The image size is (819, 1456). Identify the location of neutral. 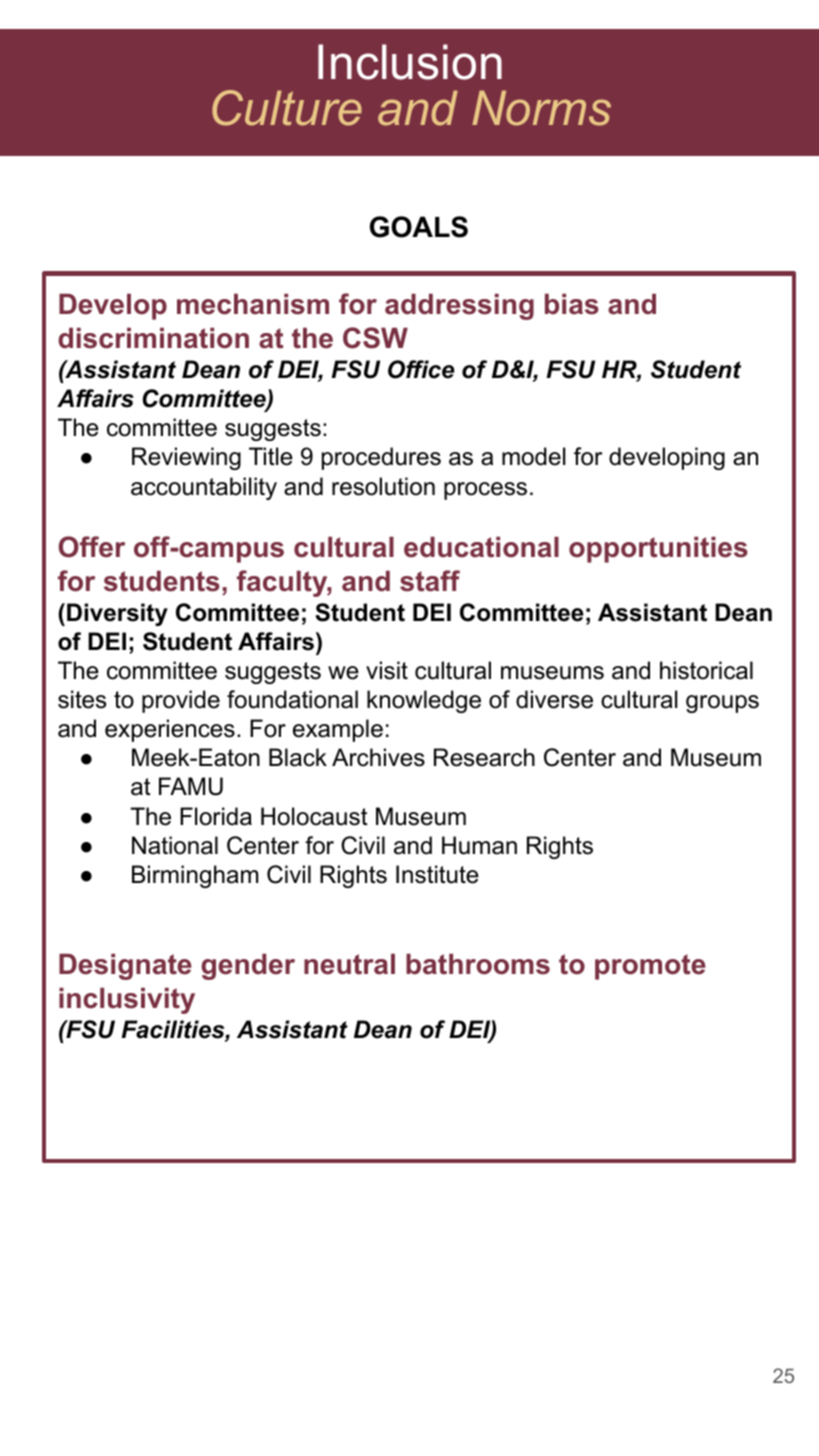
(349, 964).
